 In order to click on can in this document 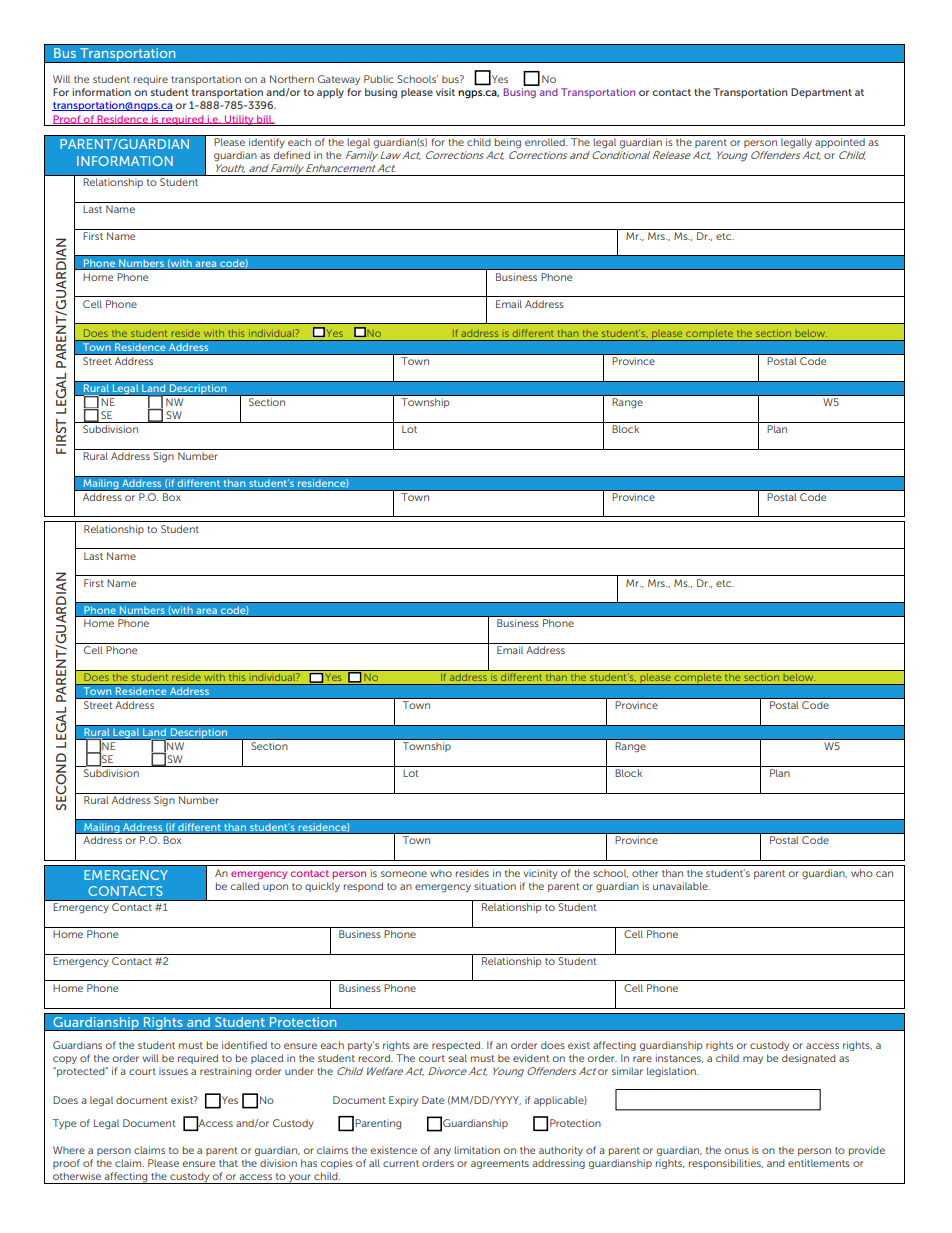, I will do `click(884, 874)`.
